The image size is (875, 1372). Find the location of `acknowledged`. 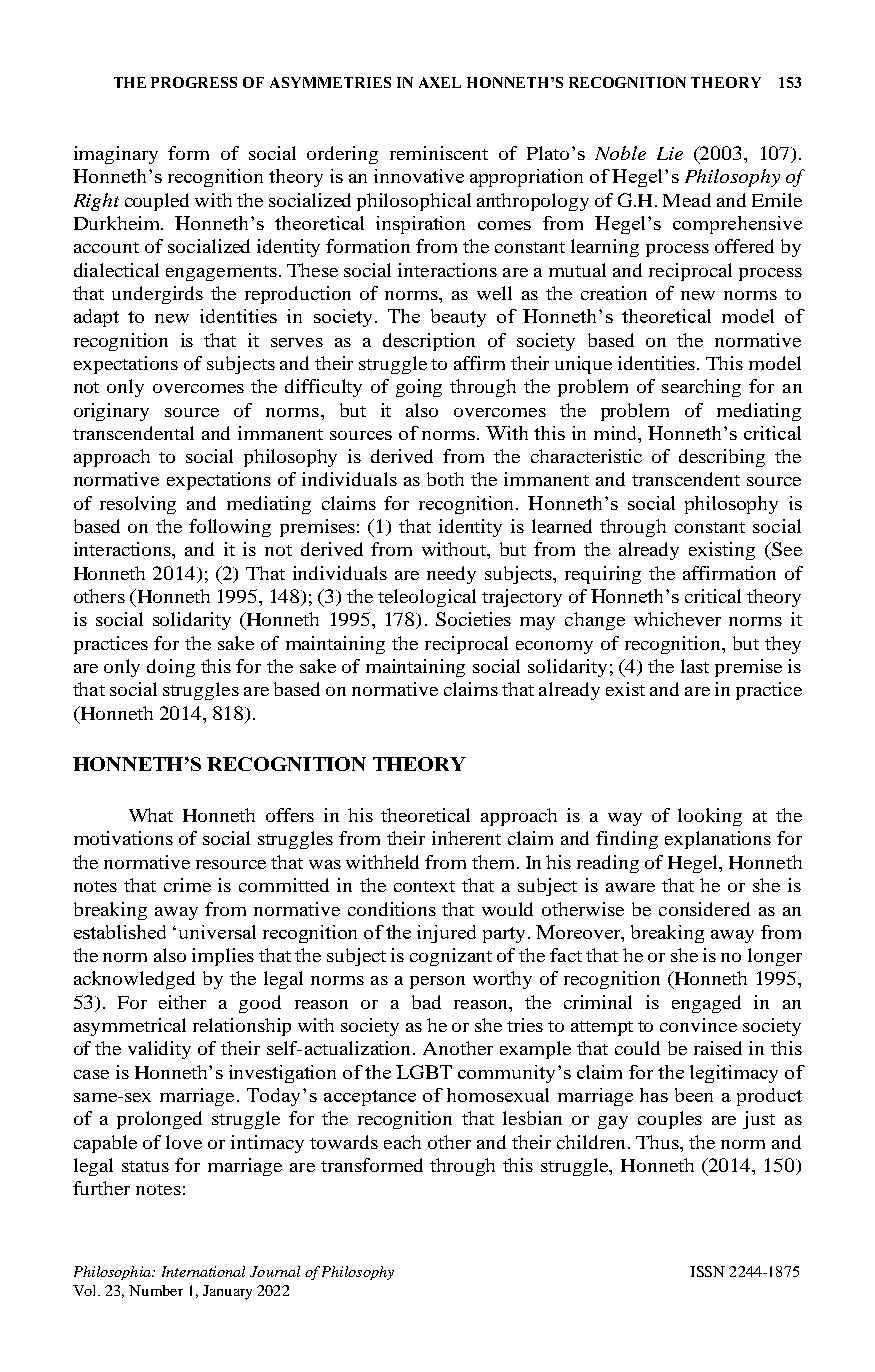

acknowledged is located at coordinates (134, 980).
